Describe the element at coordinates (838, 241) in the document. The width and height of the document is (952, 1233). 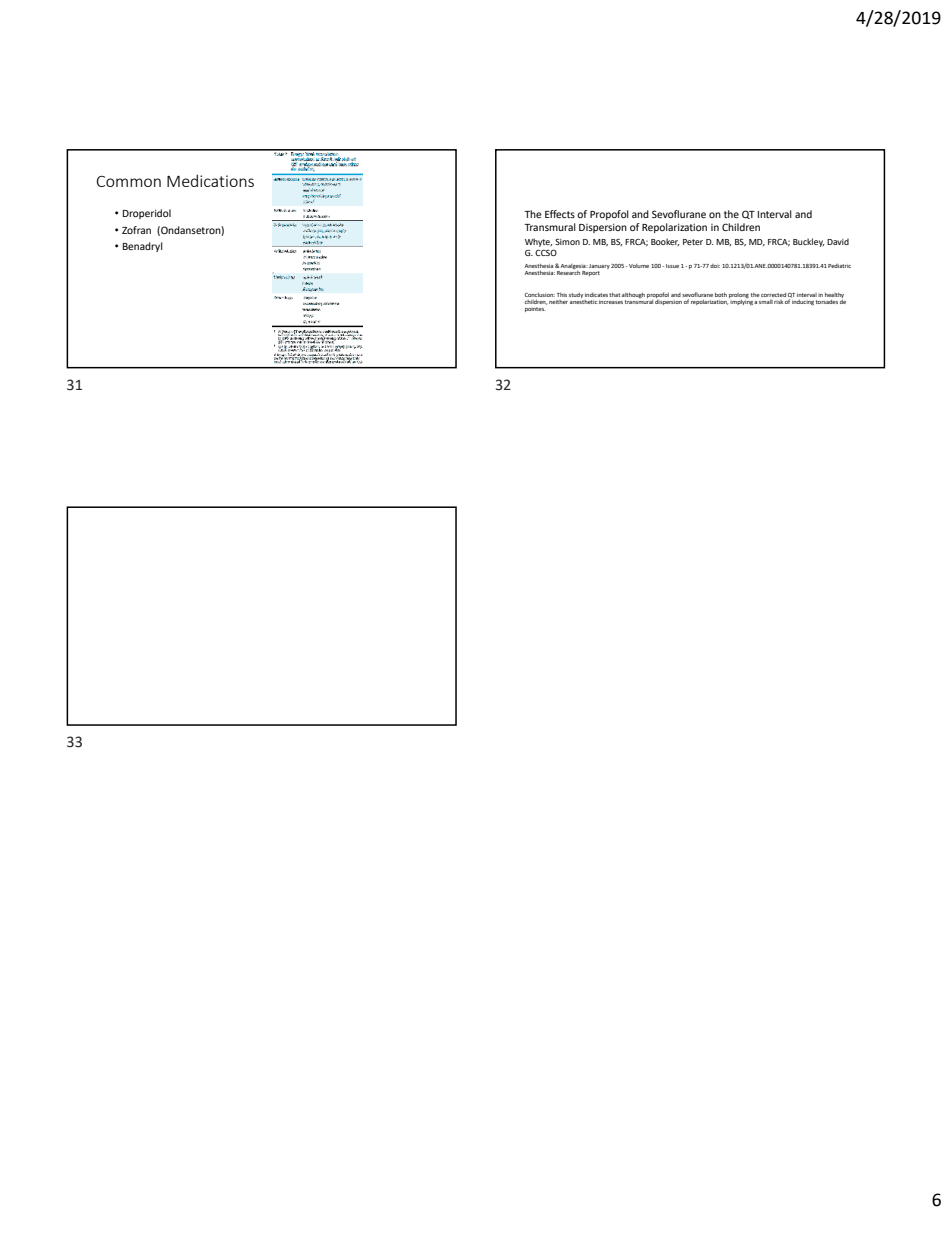
I see `David` at that location.
